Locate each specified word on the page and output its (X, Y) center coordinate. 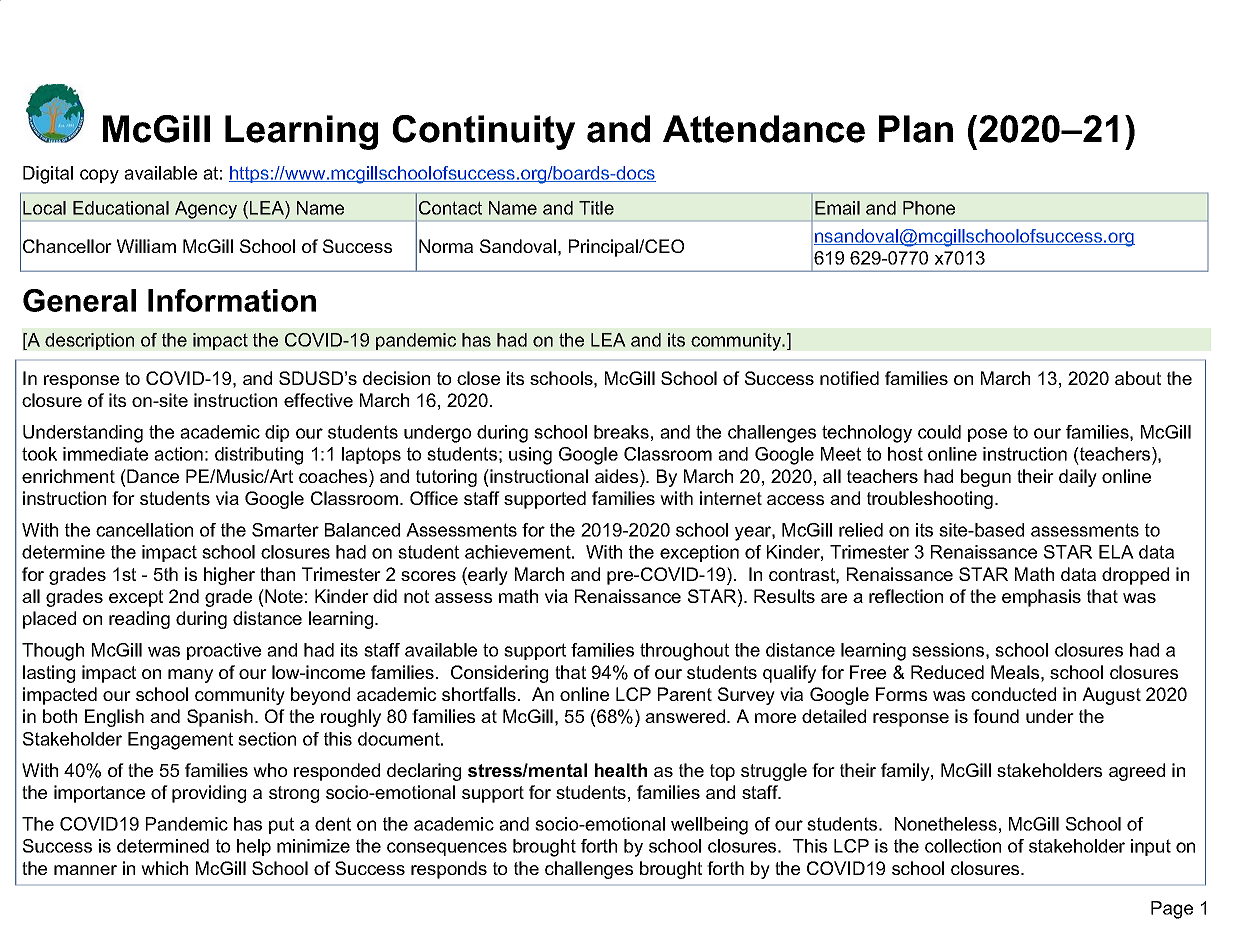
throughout (684, 652)
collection (963, 846)
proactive (224, 651)
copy (99, 176)
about (1138, 378)
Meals (1015, 672)
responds (449, 870)
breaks (621, 432)
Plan (916, 129)
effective (318, 400)
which (164, 868)
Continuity (484, 132)
